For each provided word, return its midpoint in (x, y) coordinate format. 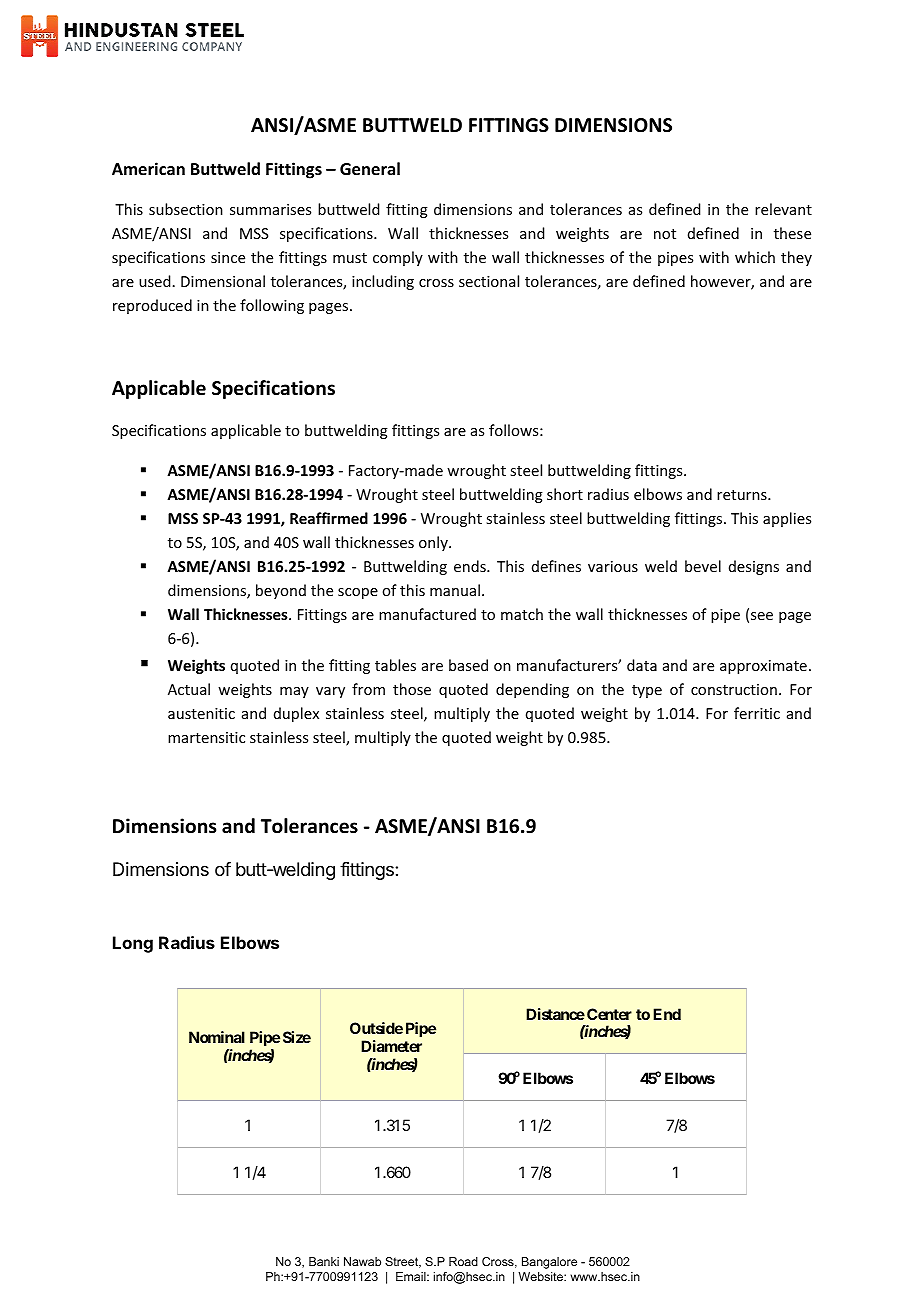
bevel (703, 566)
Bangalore (549, 1263)
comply (398, 258)
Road (463, 1261)
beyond (281, 591)
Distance (555, 1014)
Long (133, 944)
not (665, 234)
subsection (186, 209)
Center (609, 1014)
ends (471, 566)
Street (403, 1262)
